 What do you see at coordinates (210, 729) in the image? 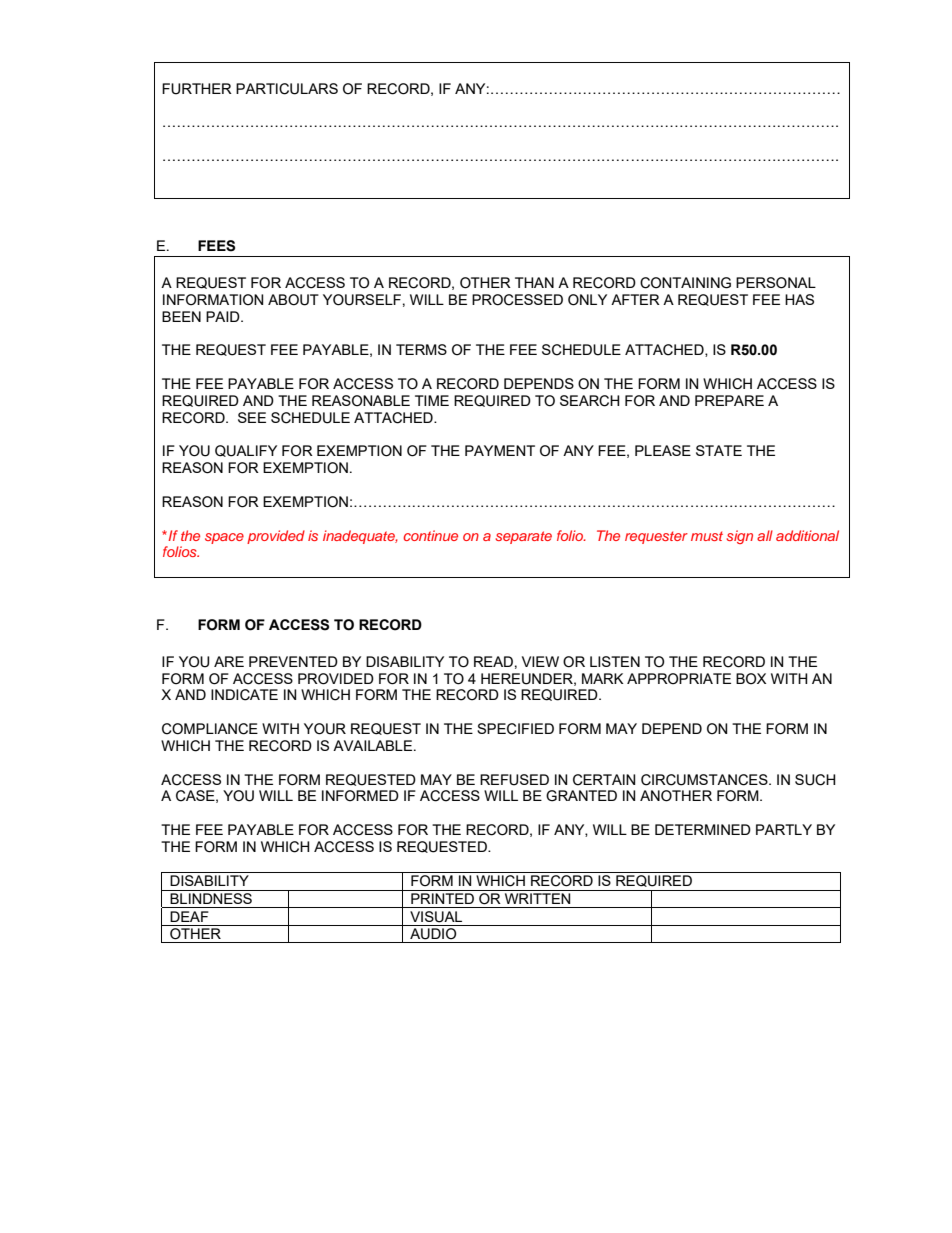
I see `COMPLIANCE` at bounding box center [210, 729].
